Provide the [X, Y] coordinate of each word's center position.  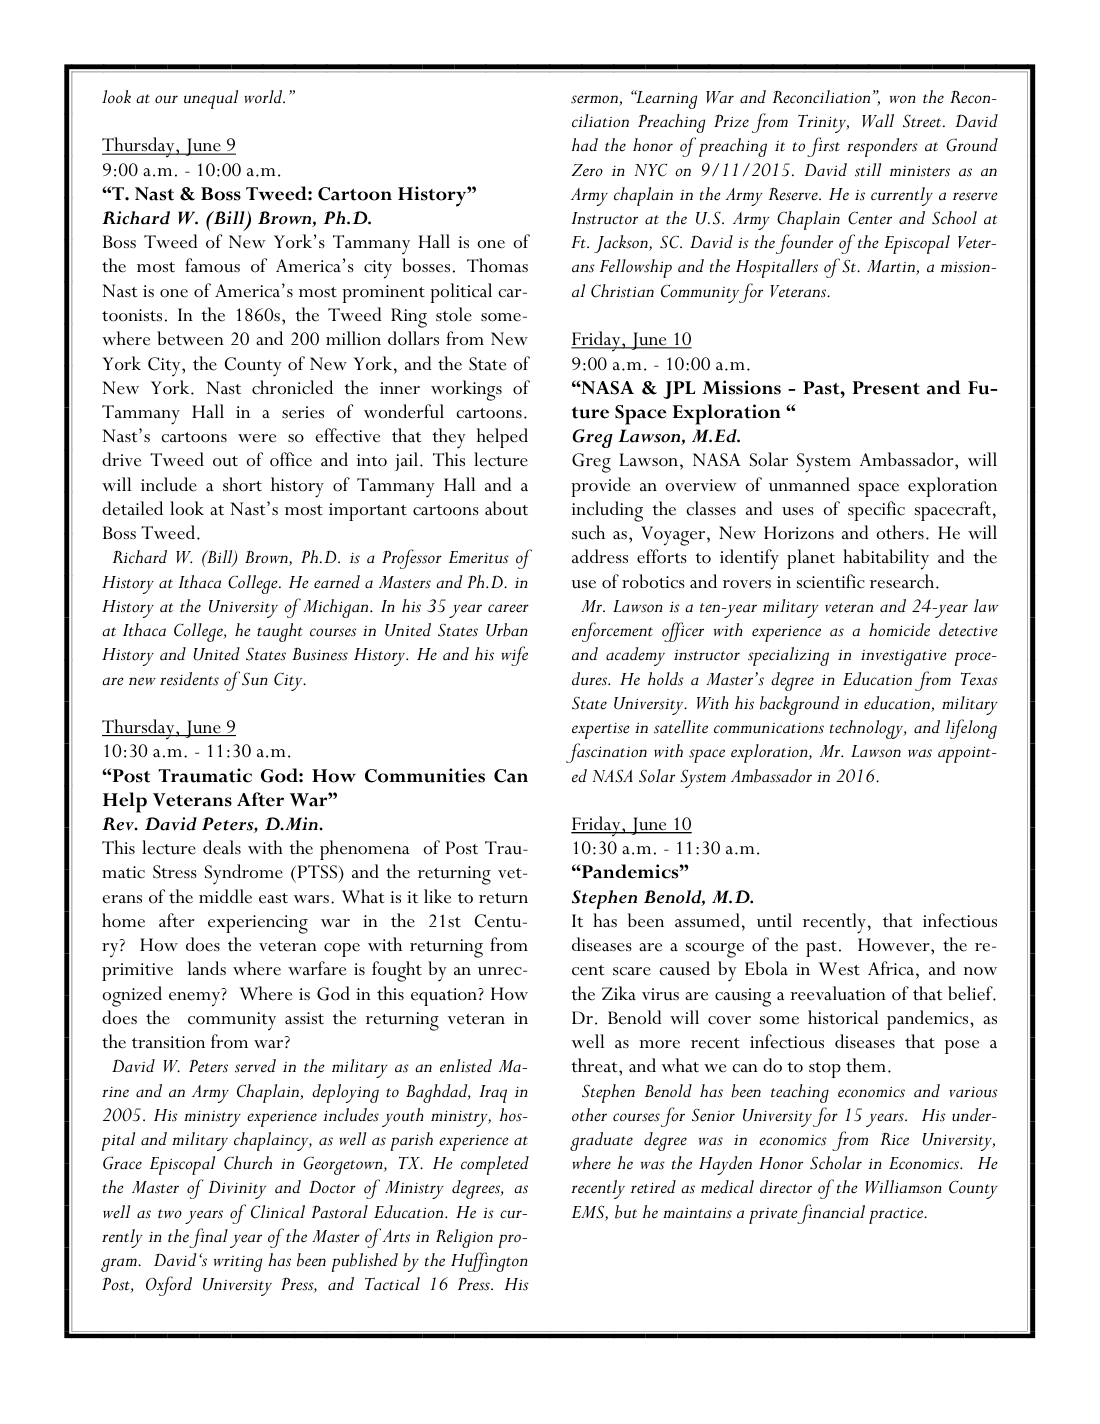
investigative [903, 658]
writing [238, 1264]
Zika [619, 993]
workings [466, 390]
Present [886, 388]
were [257, 438]
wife [514, 656]
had [585, 144]
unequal [211, 99]
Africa [891, 968]
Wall [878, 121]
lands [206, 968]
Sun [254, 679]
